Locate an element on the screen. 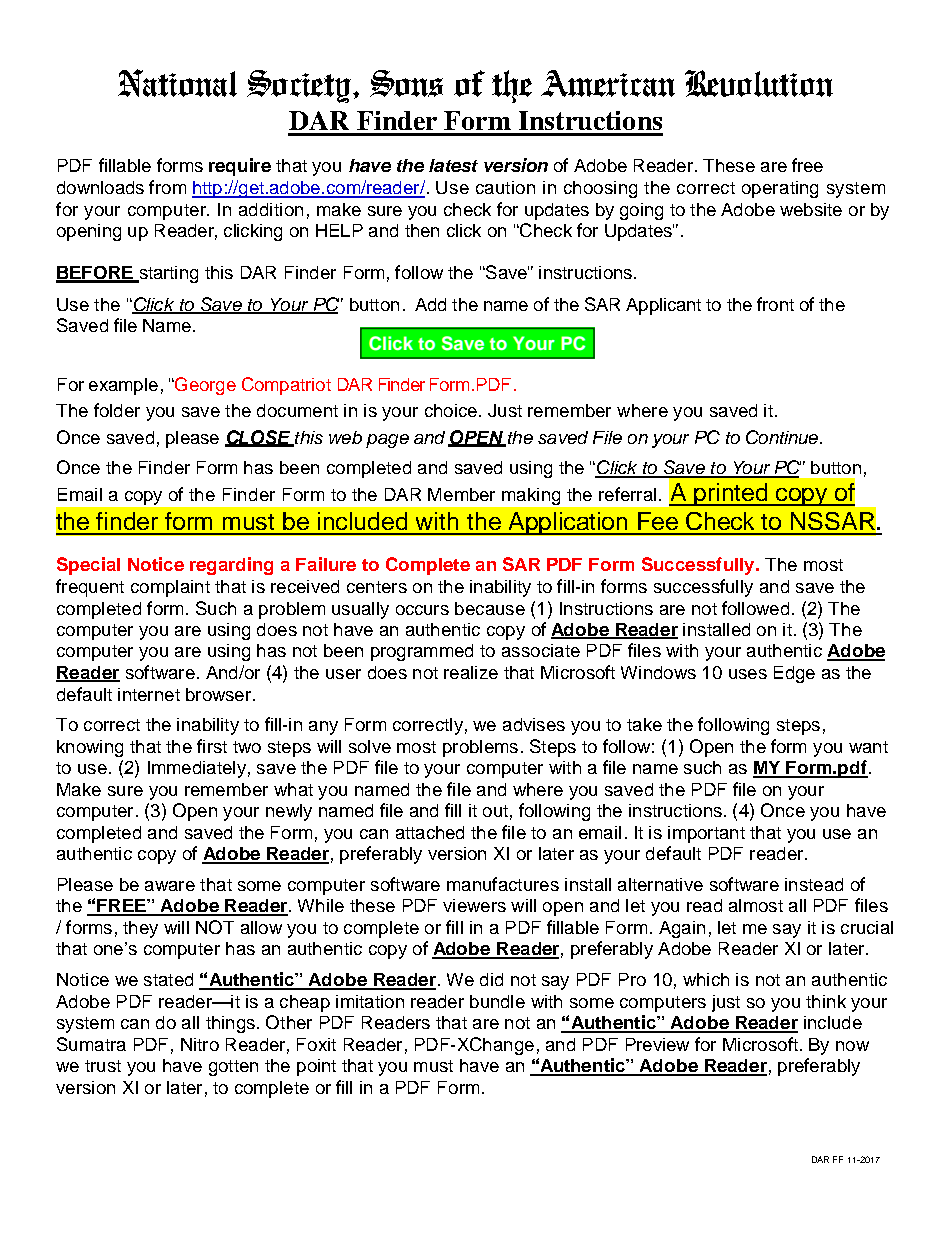 This screenshot has height=1233, width=952. Nitro is located at coordinates (200, 1044).
